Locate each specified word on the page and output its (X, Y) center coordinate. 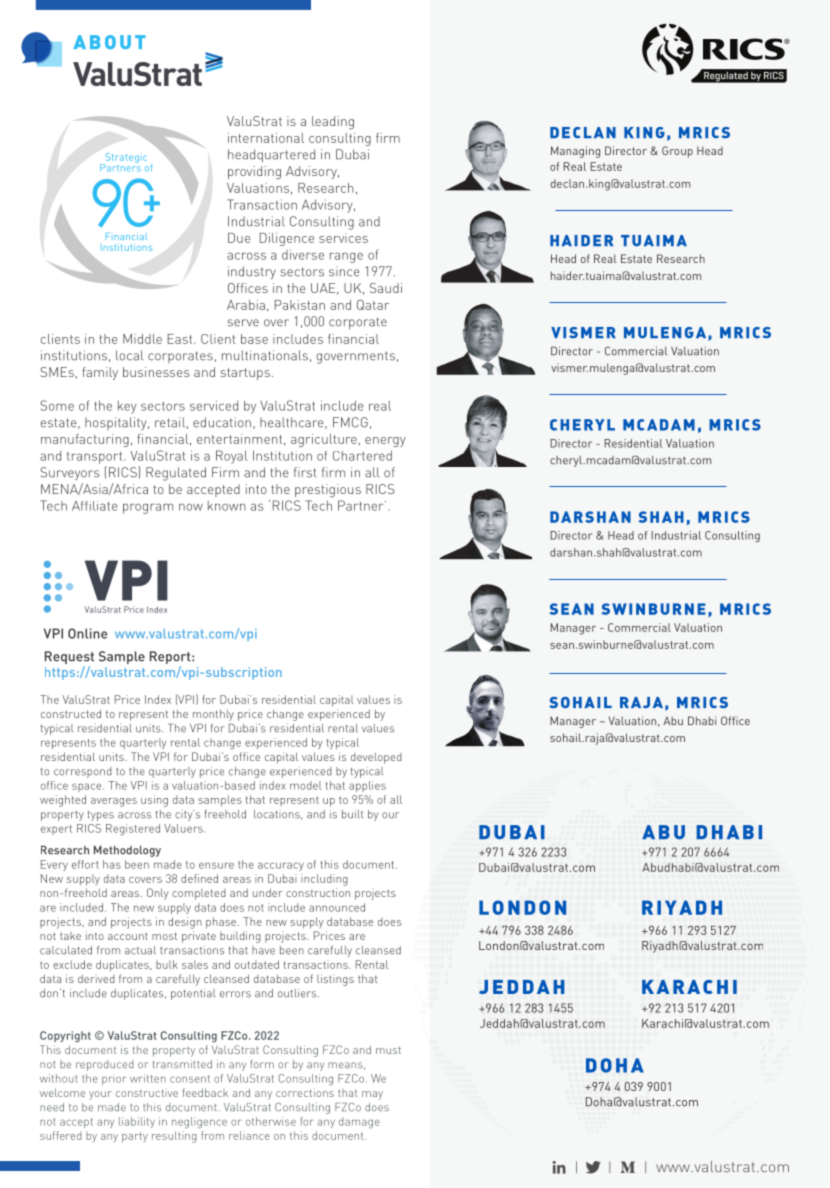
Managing (575, 152)
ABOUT (110, 42)
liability (137, 1122)
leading (333, 122)
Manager (573, 629)
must (388, 1050)
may (372, 1095)
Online (87, 633)
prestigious (328, 491)
